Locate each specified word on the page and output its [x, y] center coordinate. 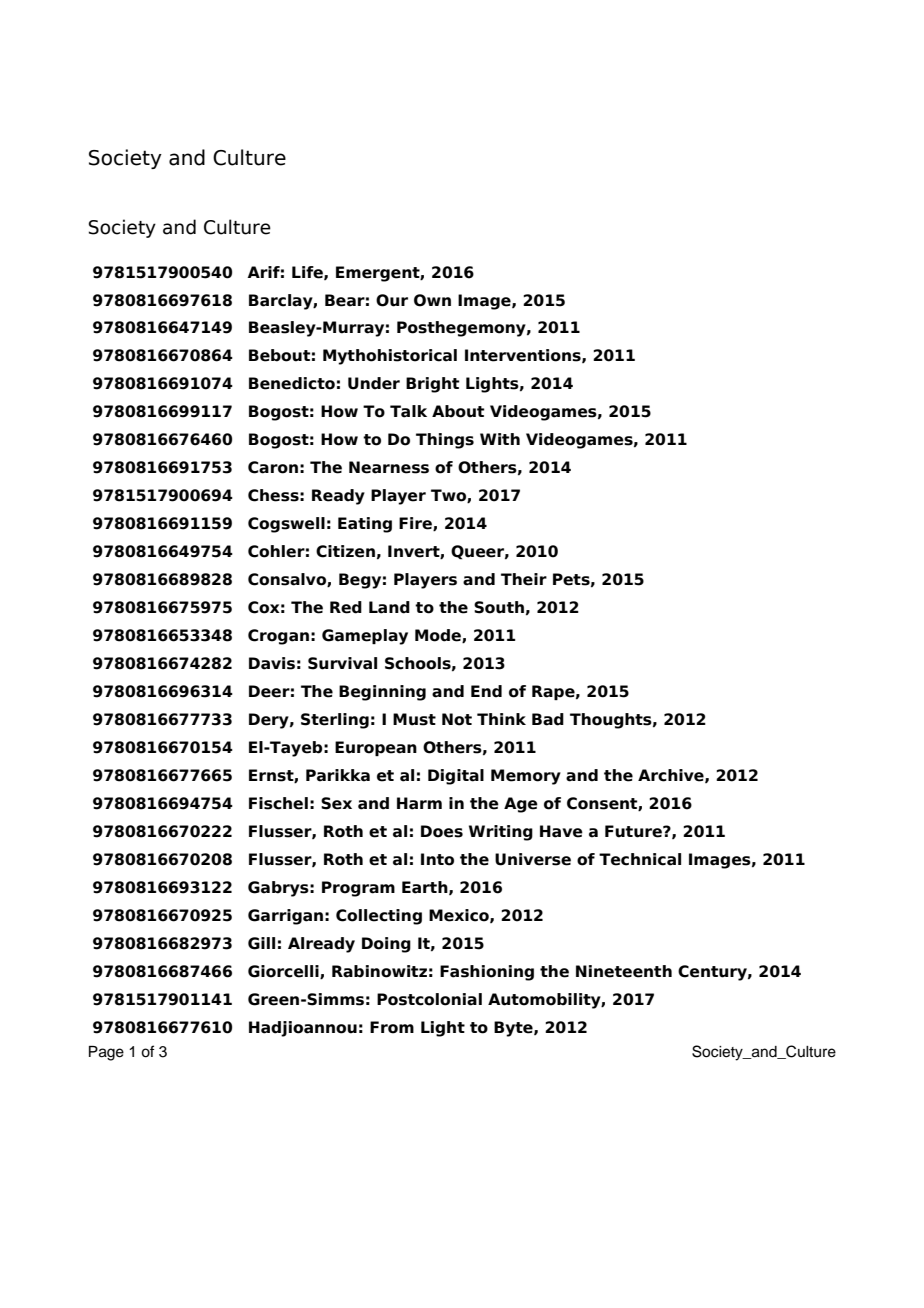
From [392, 1027]
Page [106, 1053]
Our [392, 300]
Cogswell [286, 525]
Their [524, 579]
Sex [336, 803]
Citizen [345, 551]
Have [561, 831]
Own [432, 300]
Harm [419, 803]
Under [374, 383]
